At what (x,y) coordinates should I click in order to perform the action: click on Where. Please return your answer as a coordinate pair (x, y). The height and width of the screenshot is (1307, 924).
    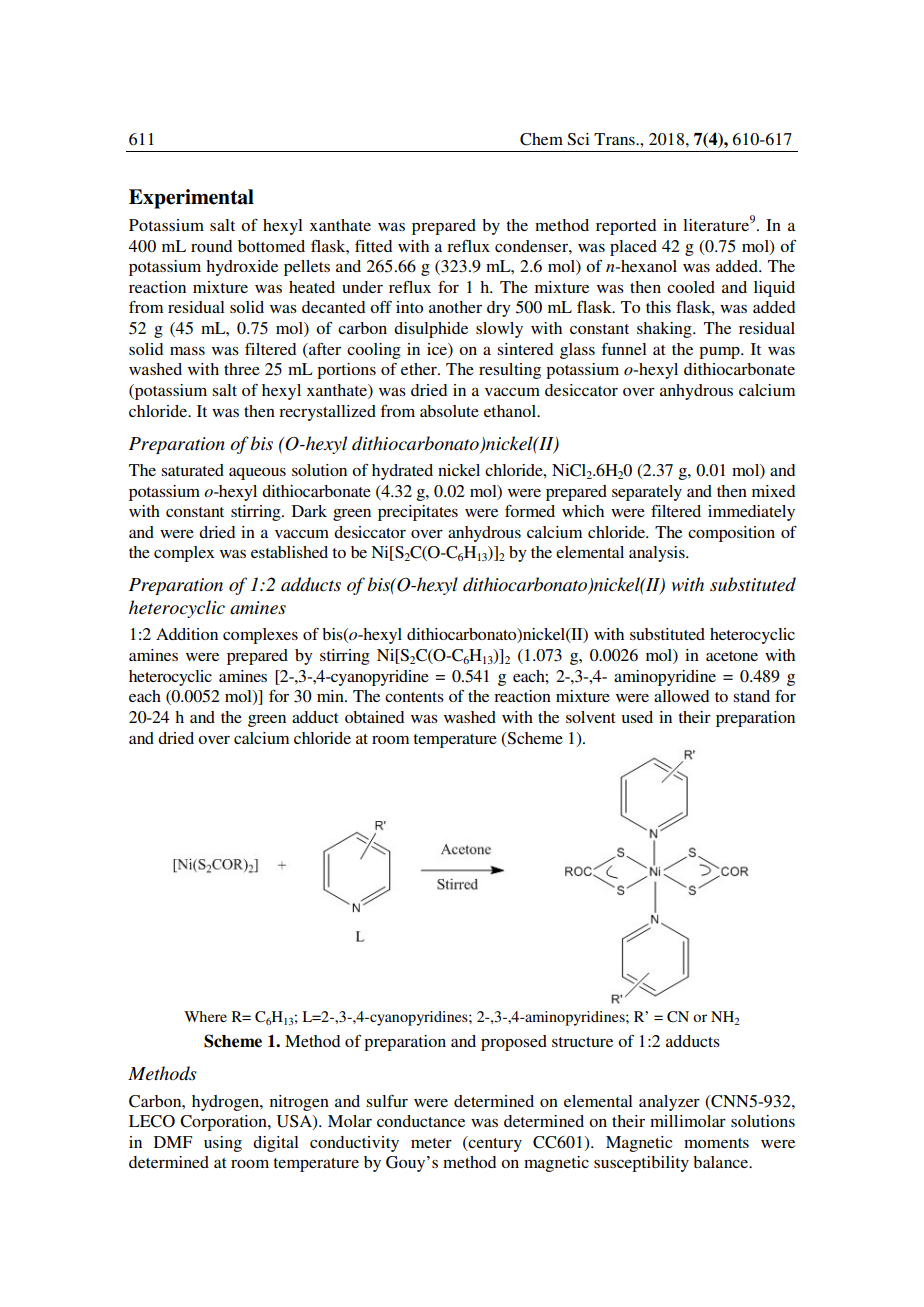
    Looking at the image, I should click on (205, 1016).
